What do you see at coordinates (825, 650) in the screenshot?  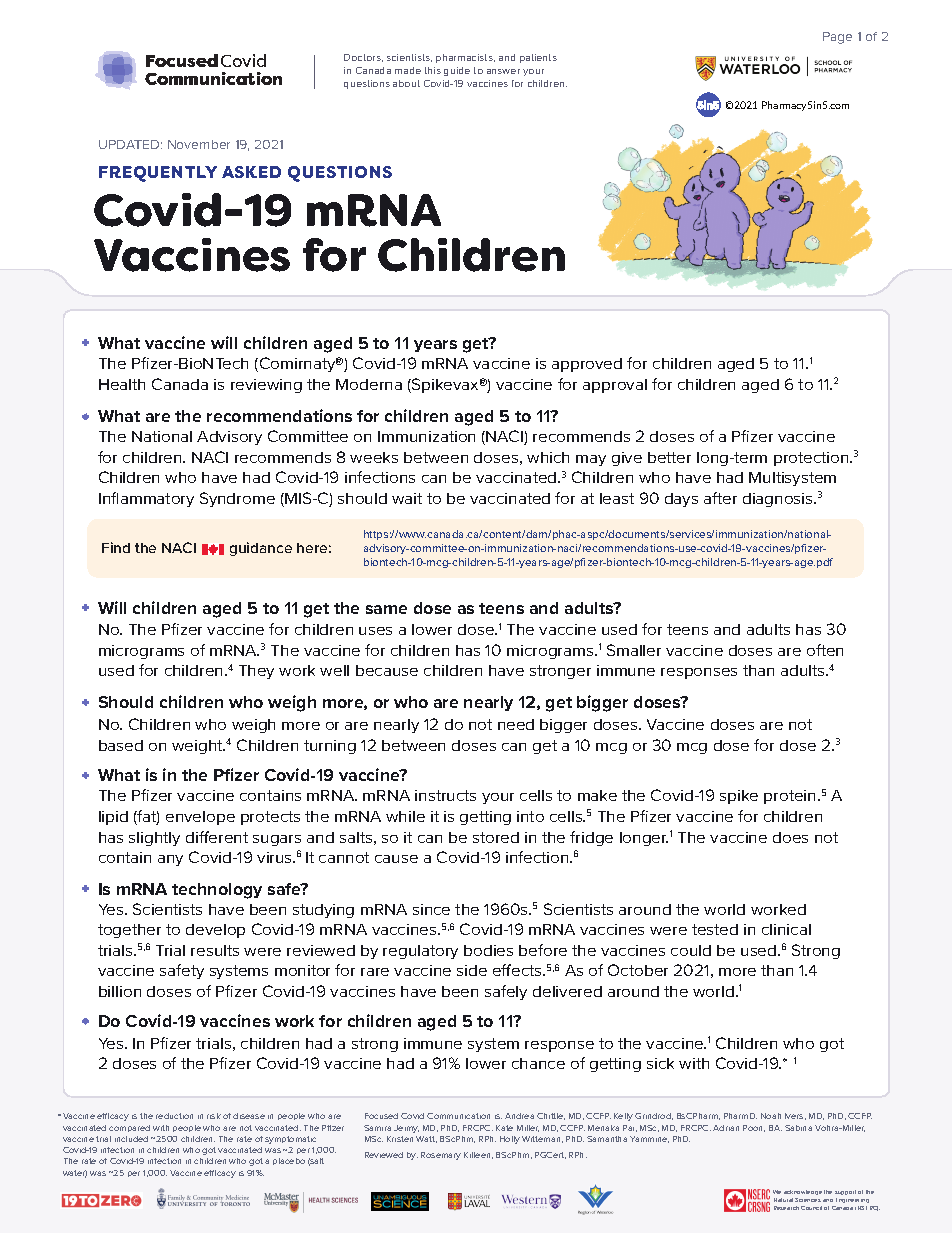 I see `often` at bounding box center [825, 650].
